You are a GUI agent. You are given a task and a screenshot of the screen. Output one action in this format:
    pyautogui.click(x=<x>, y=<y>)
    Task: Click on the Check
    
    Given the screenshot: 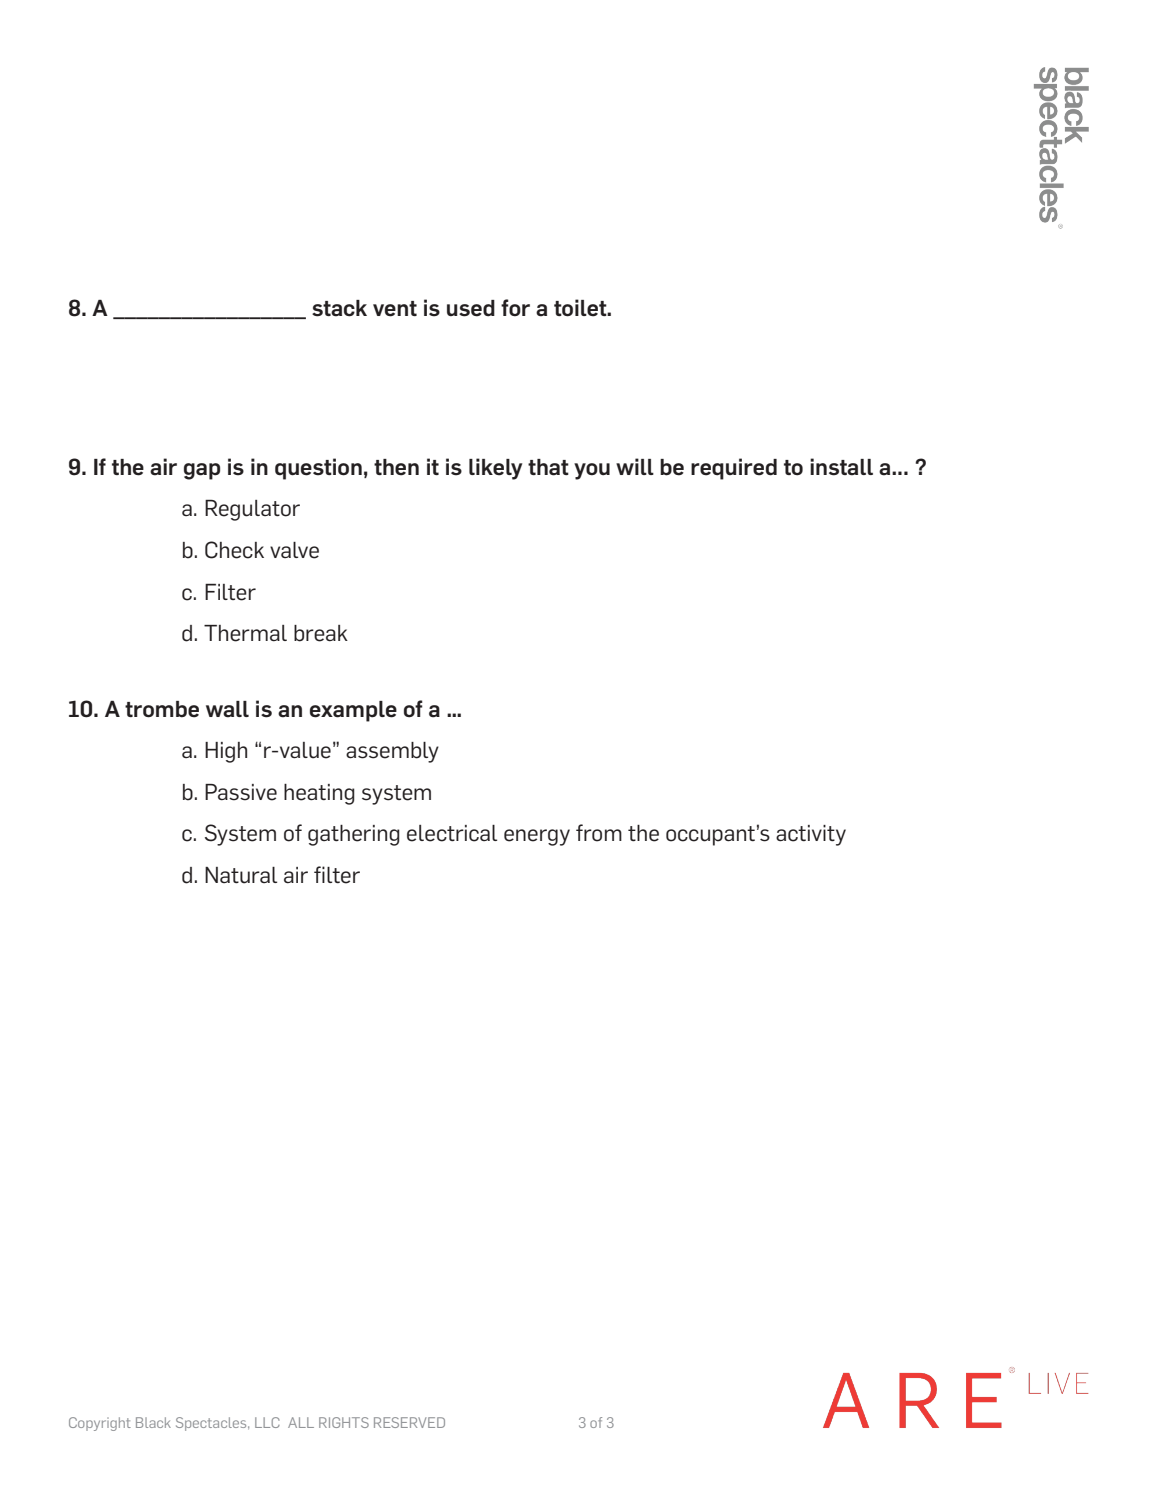 What is the action you would take?
    pyautogui.click(x=234, y=550)
